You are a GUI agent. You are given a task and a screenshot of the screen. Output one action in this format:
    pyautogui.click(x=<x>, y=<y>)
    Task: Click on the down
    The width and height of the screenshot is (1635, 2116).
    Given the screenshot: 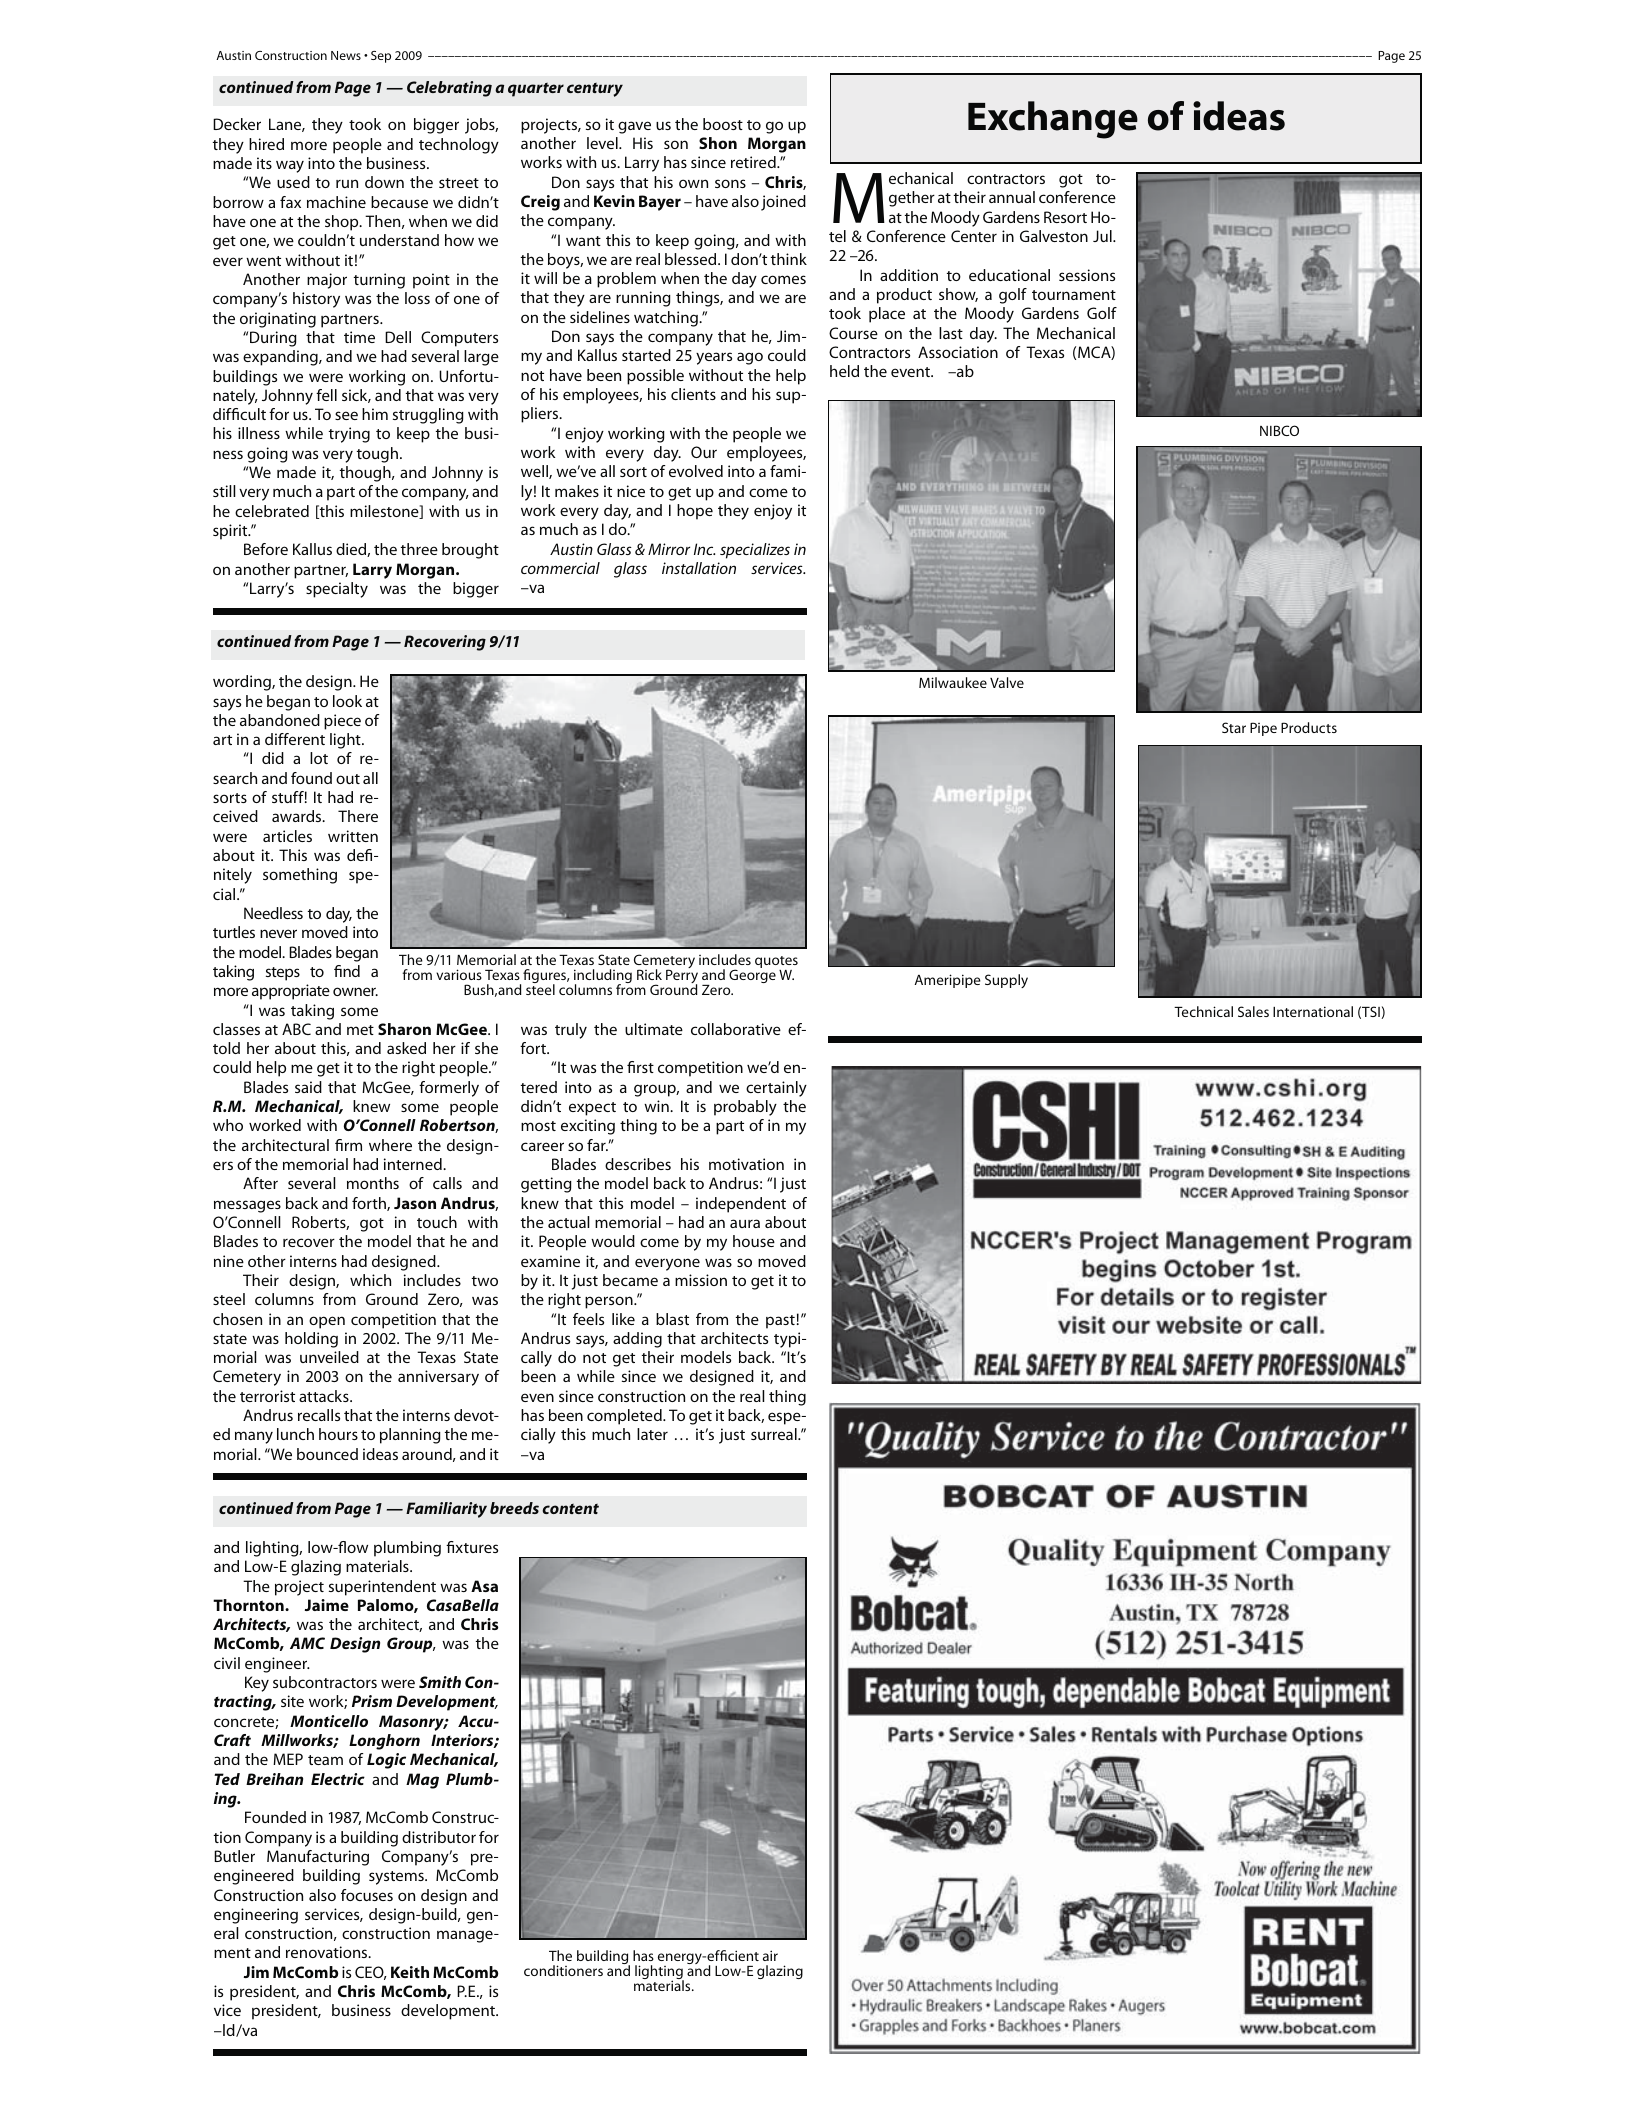 What is the action you would take?
    pyautogui.click(x=384, y=182)
